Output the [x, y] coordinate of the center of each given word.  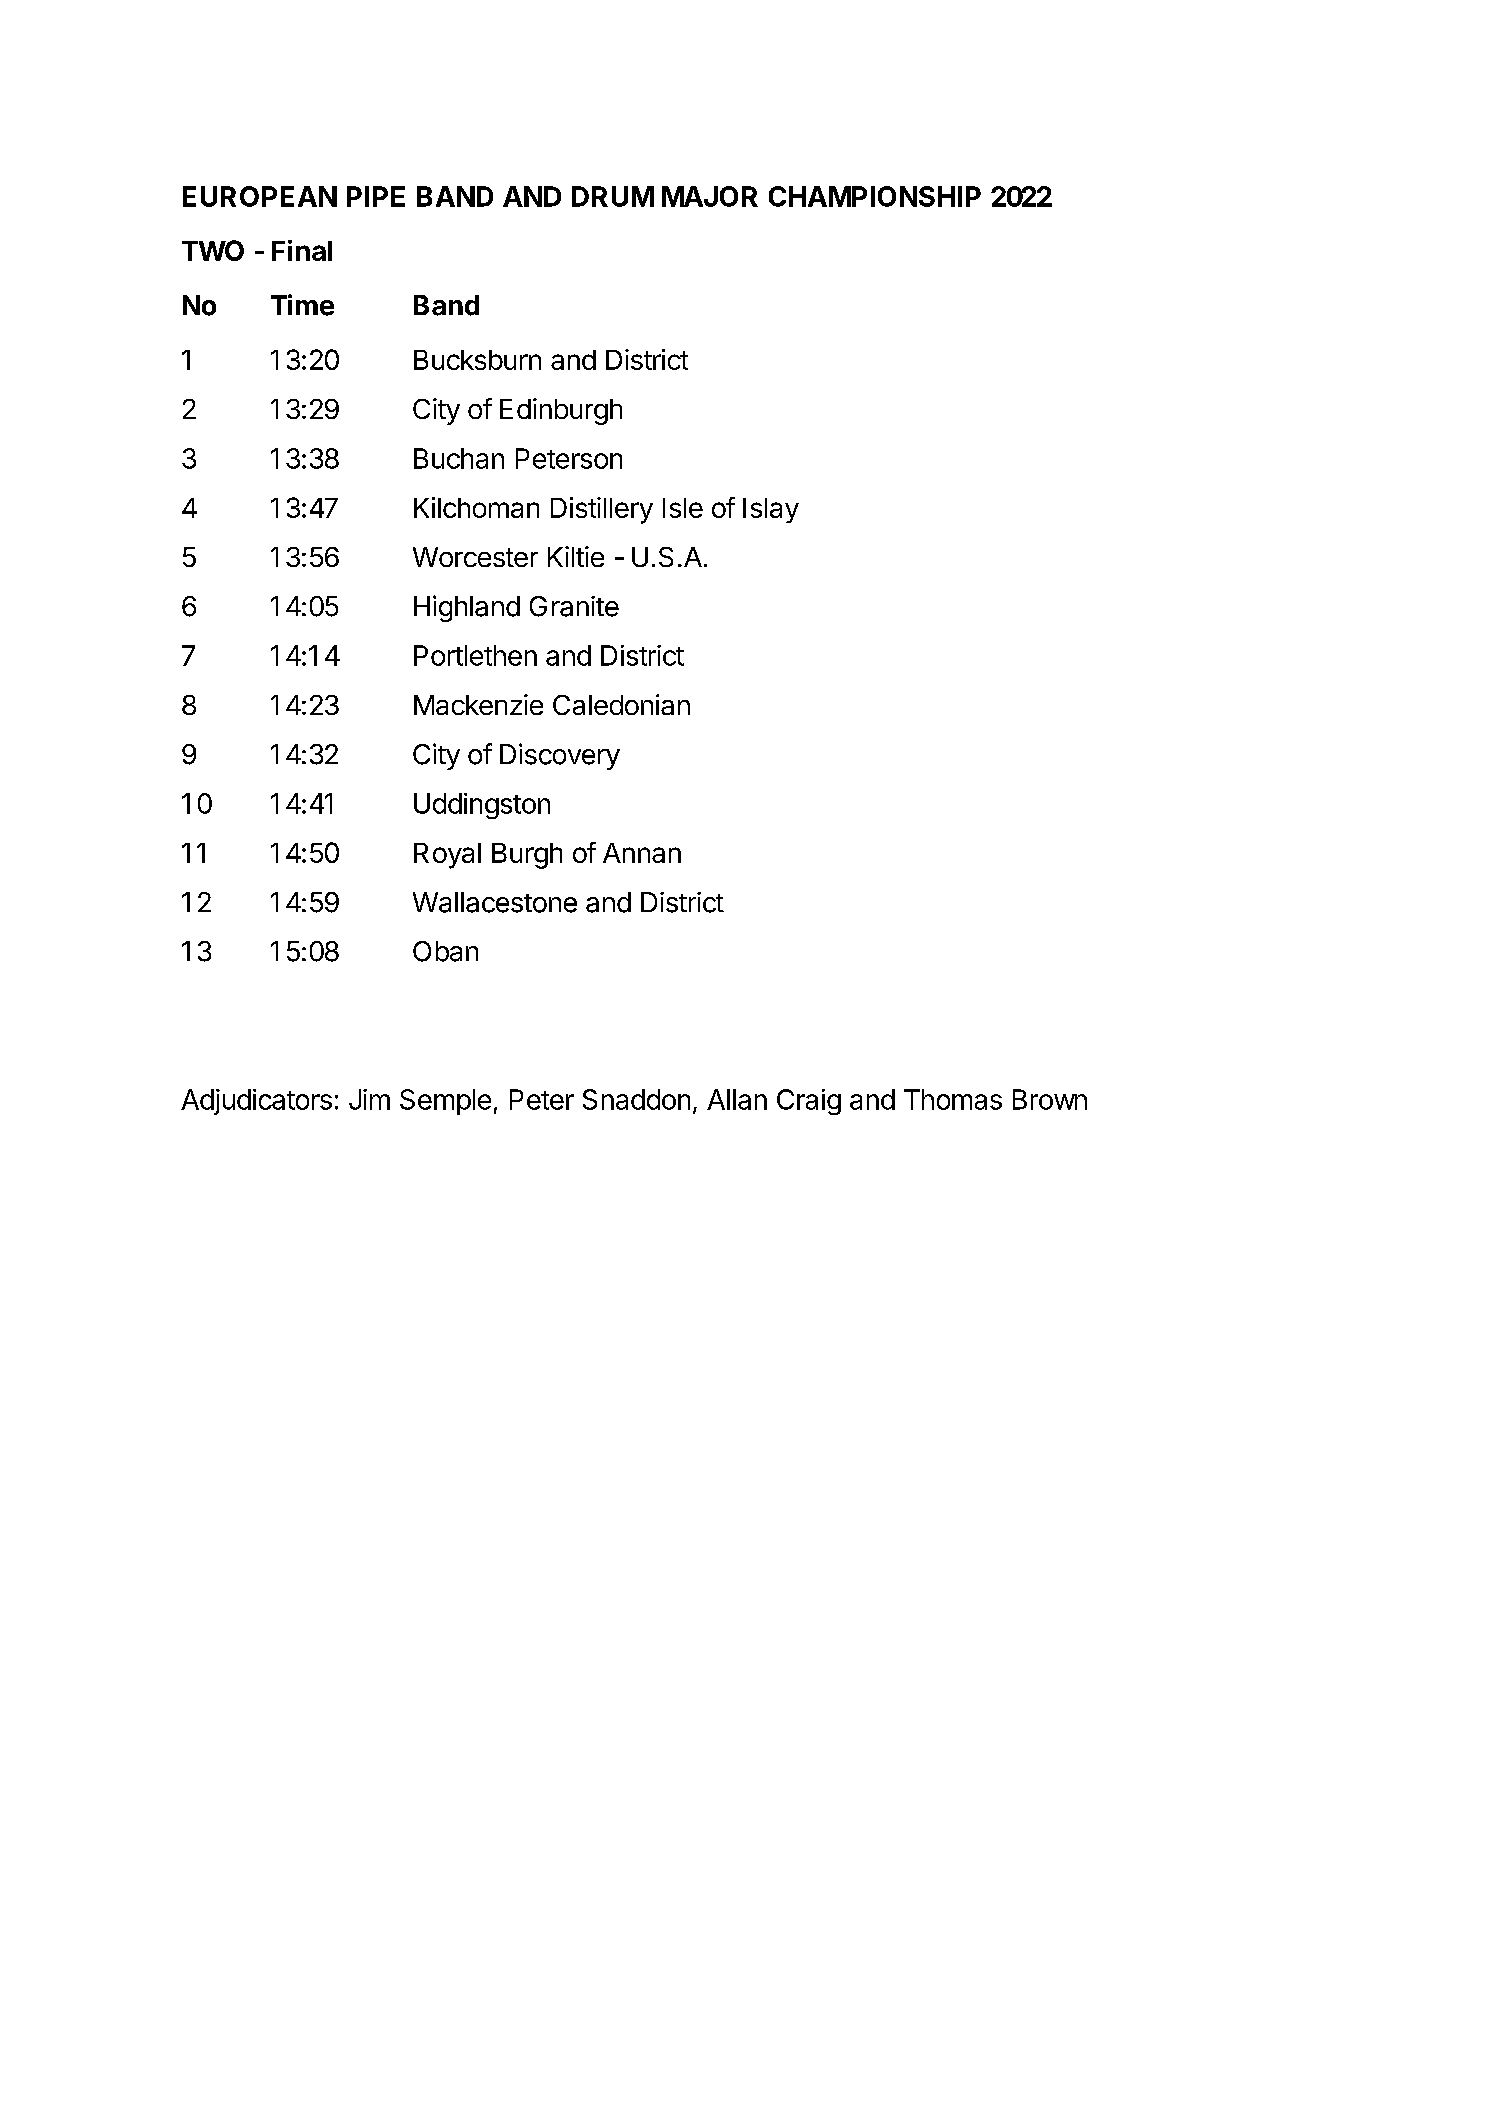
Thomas [953, 1099]
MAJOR [710, 196]
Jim [369, 1099]
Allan [737, 1099]
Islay [771, 510]
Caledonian [621, 704]
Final [302, 250]
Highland [467, 608]
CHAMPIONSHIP [875, 196]
